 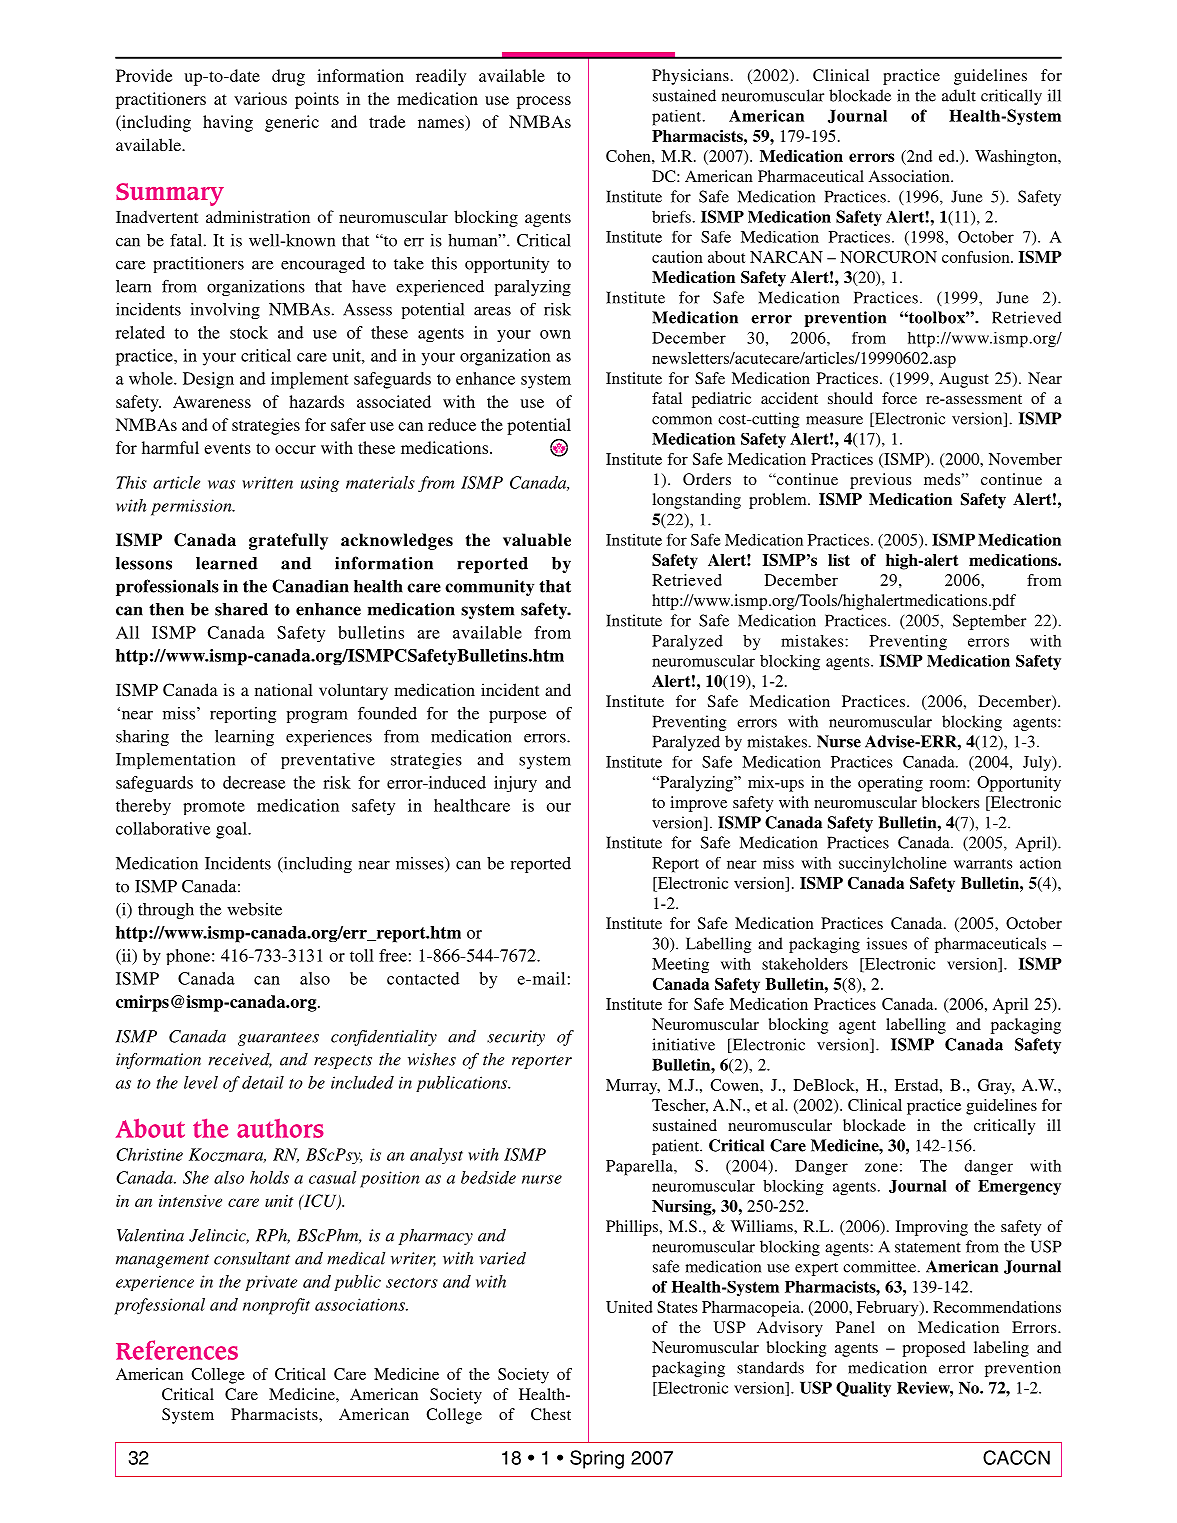 What do you see at coordinates (959, 95) in the screenshot?
I see `adult` at bounding box center [959, 95].
